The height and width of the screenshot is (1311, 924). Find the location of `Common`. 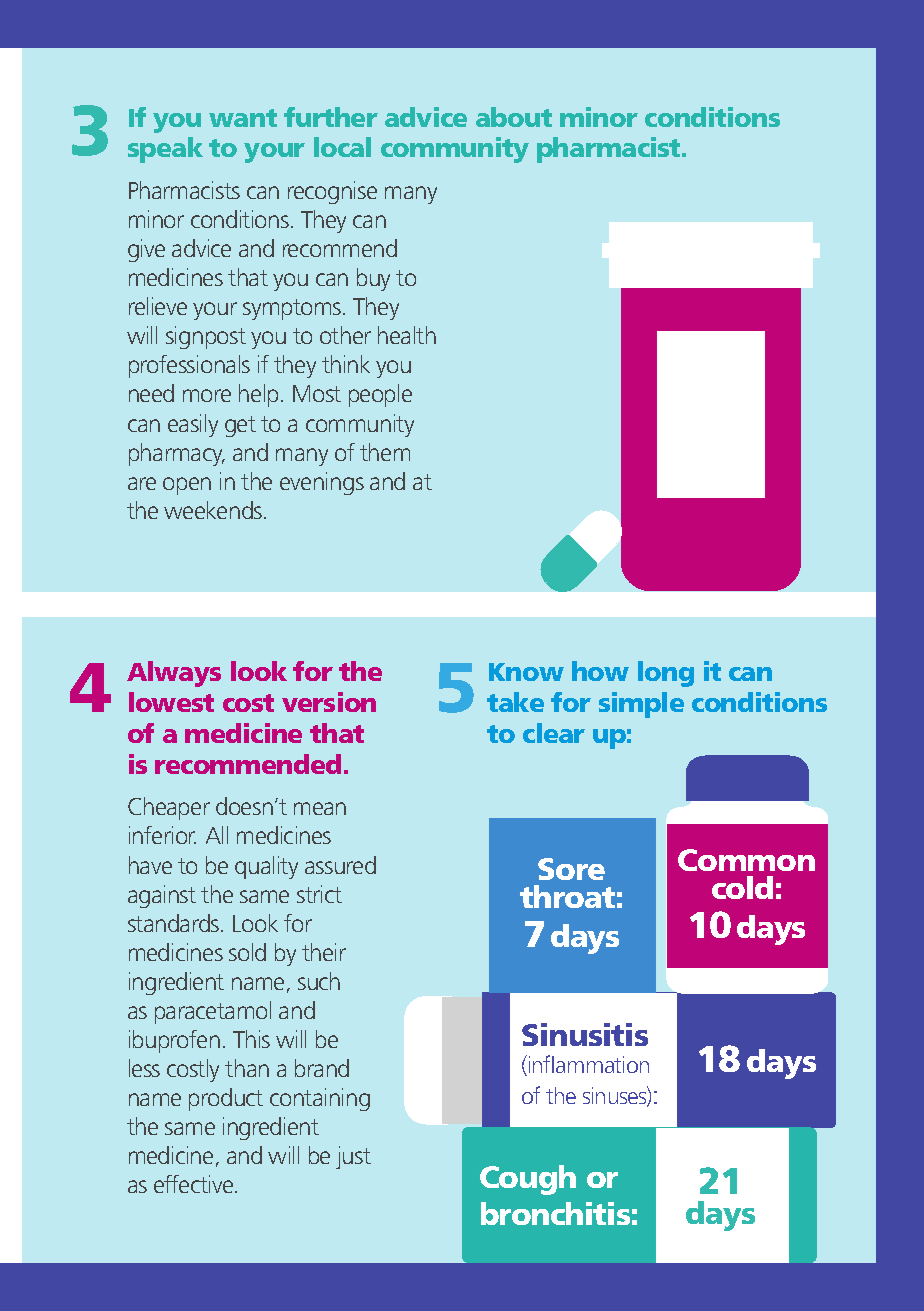

Common is located at coordinates (746, 860).
